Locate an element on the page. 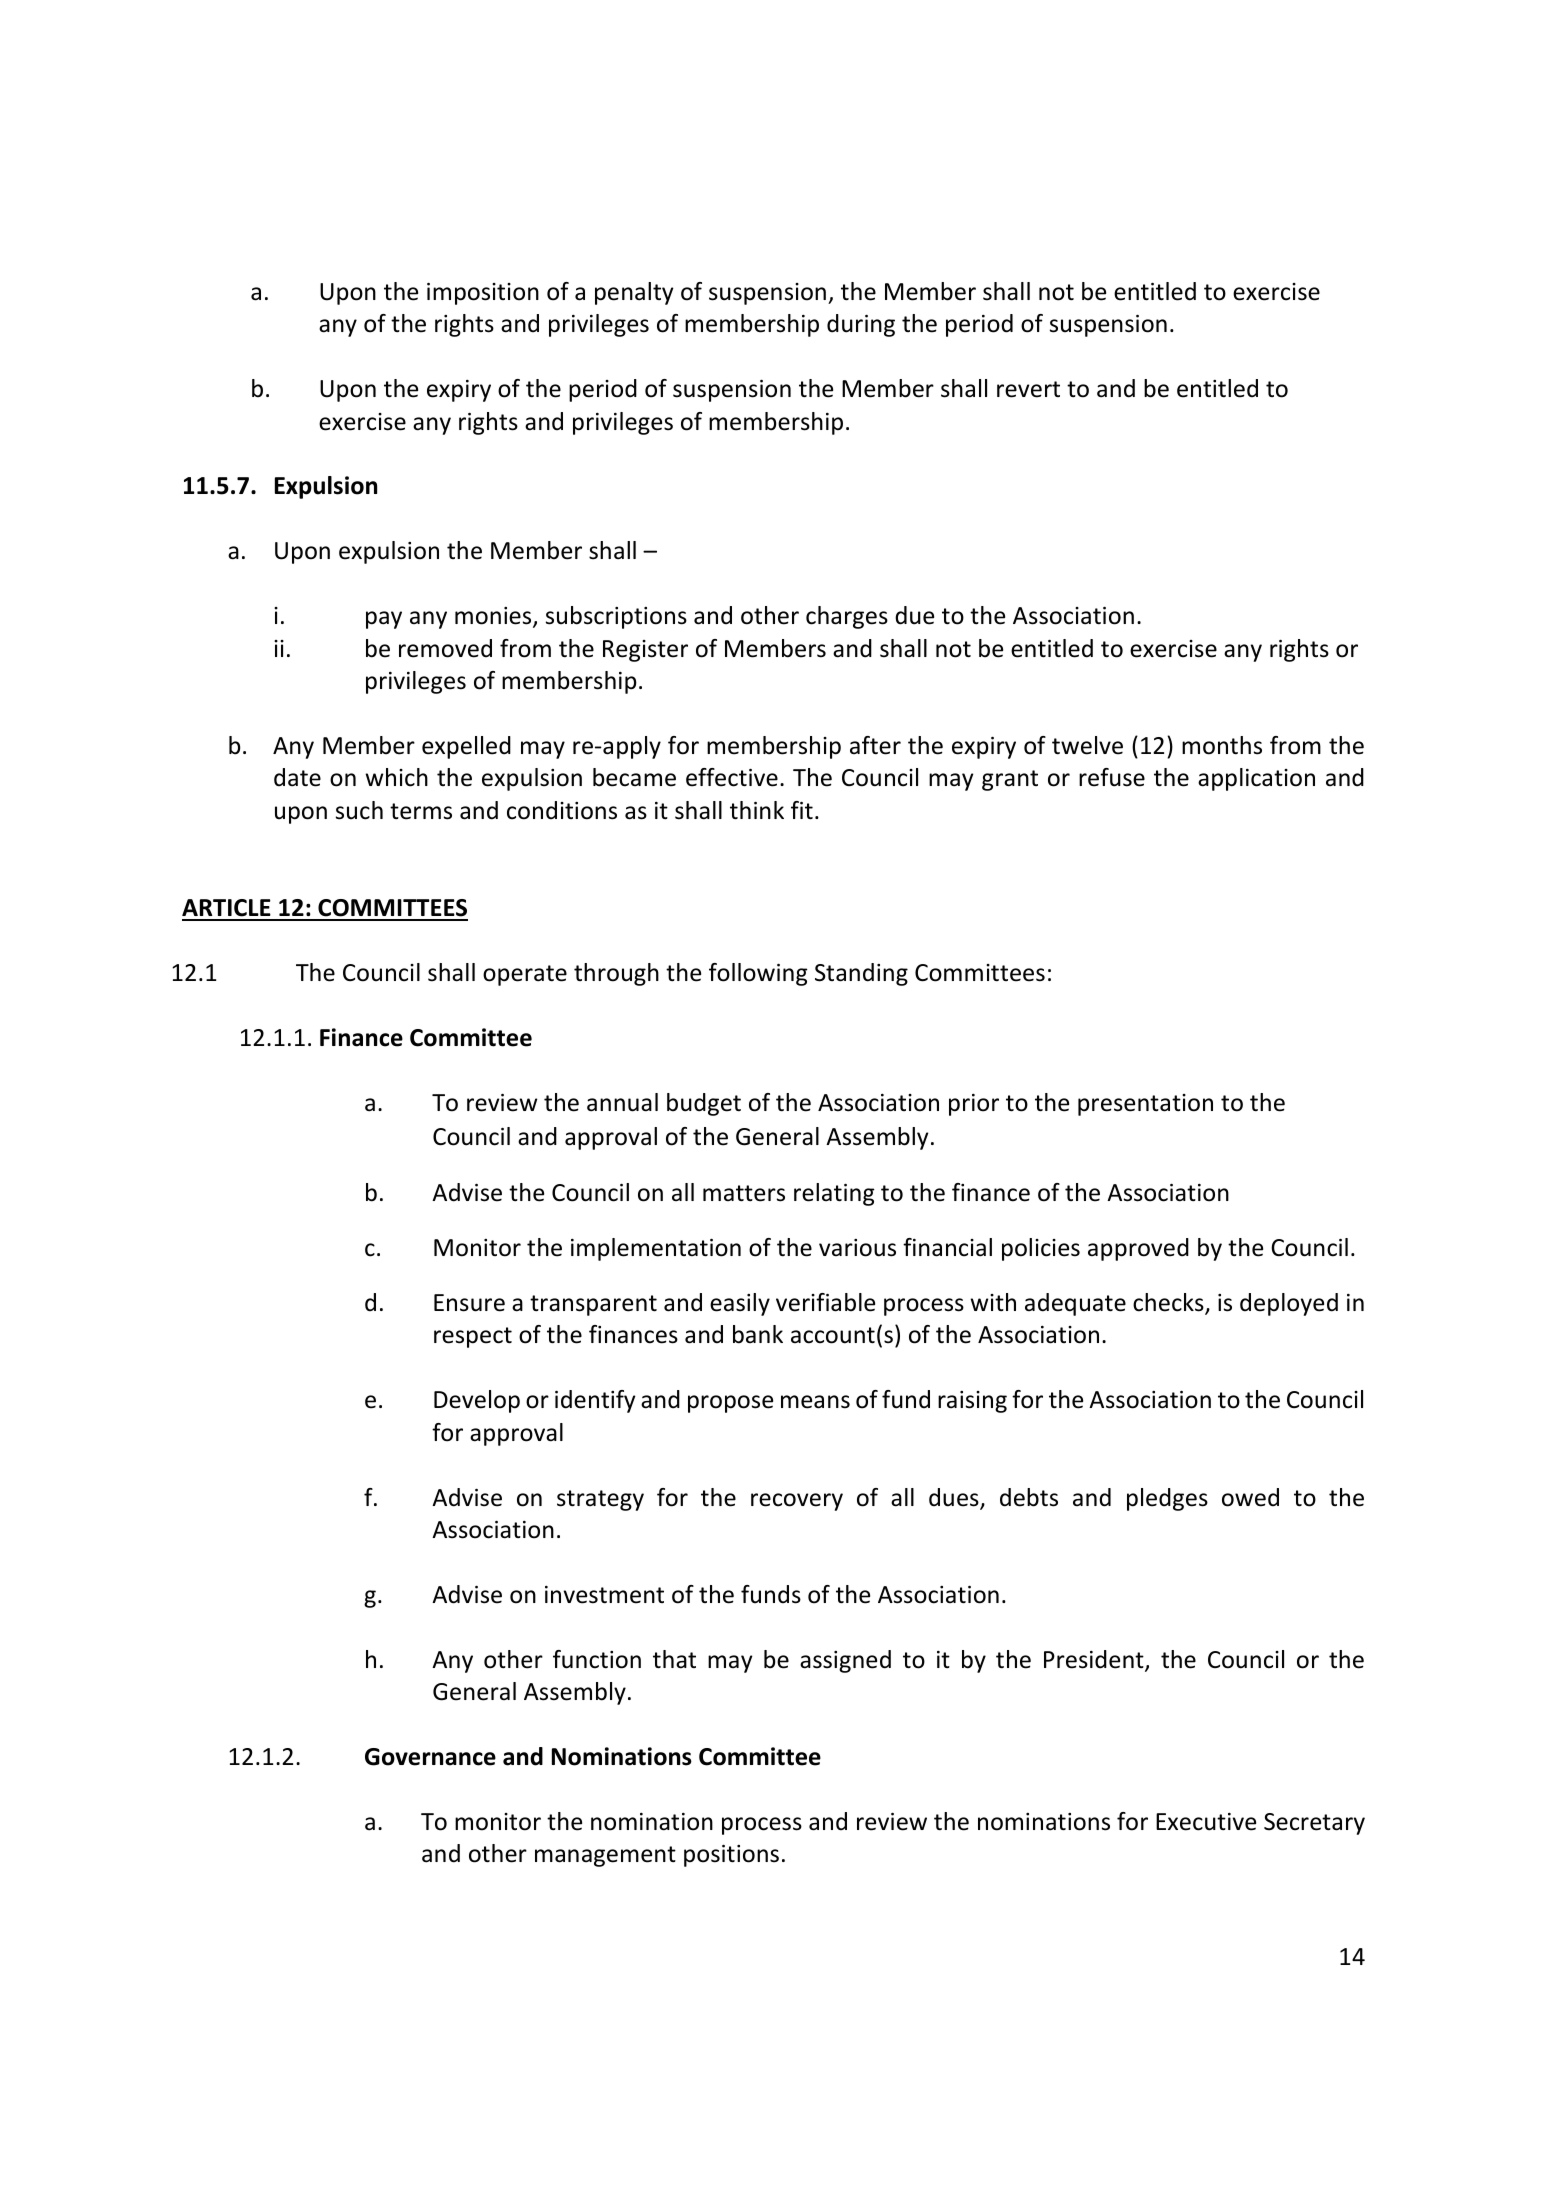  terms is located at coordinates (421, 811).
